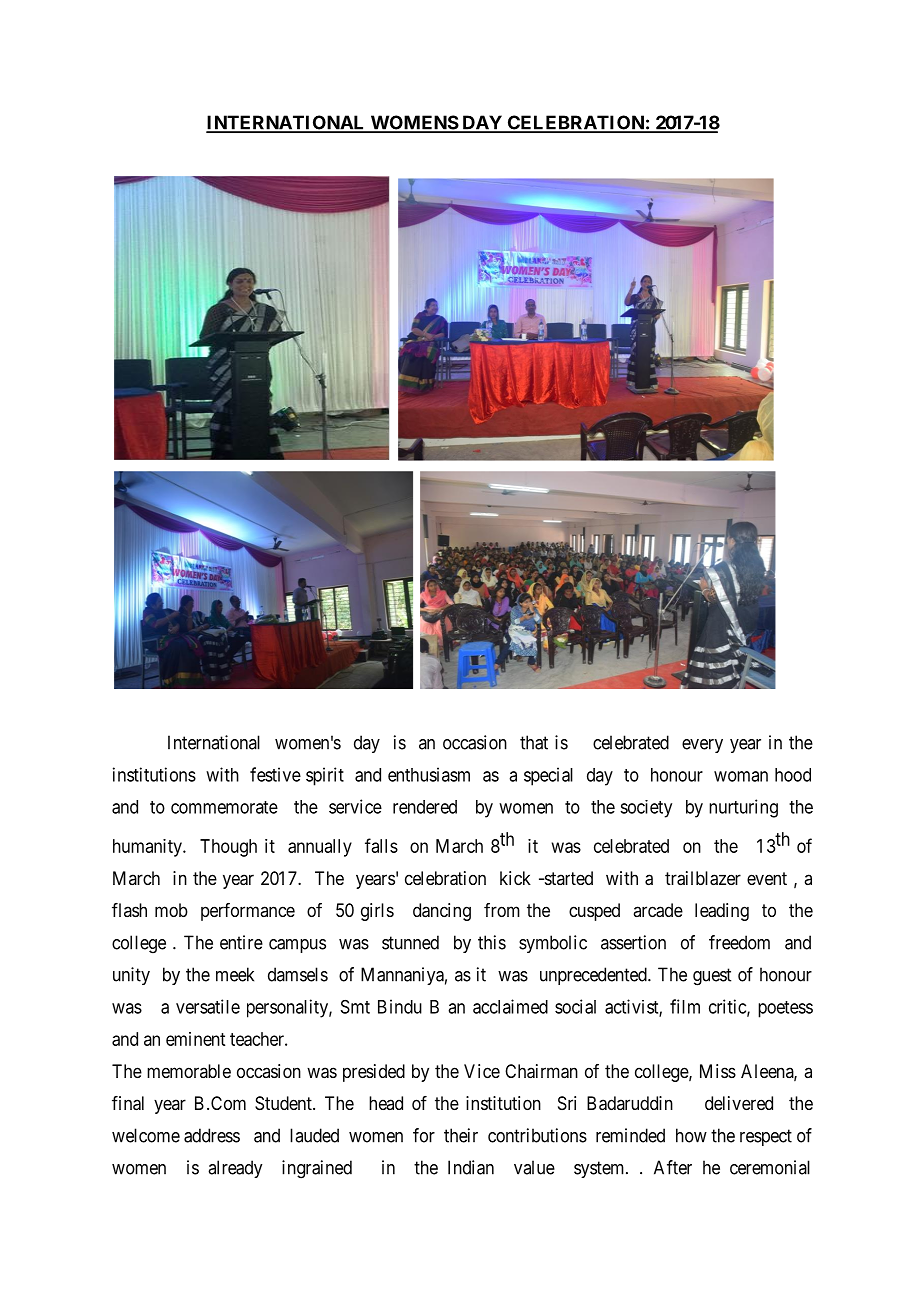 The height and width of the document is (1308, 924). What do you see at coordinates (703, 878) in the document?
I see `trailblazer` at bounding box center [703, 878].
